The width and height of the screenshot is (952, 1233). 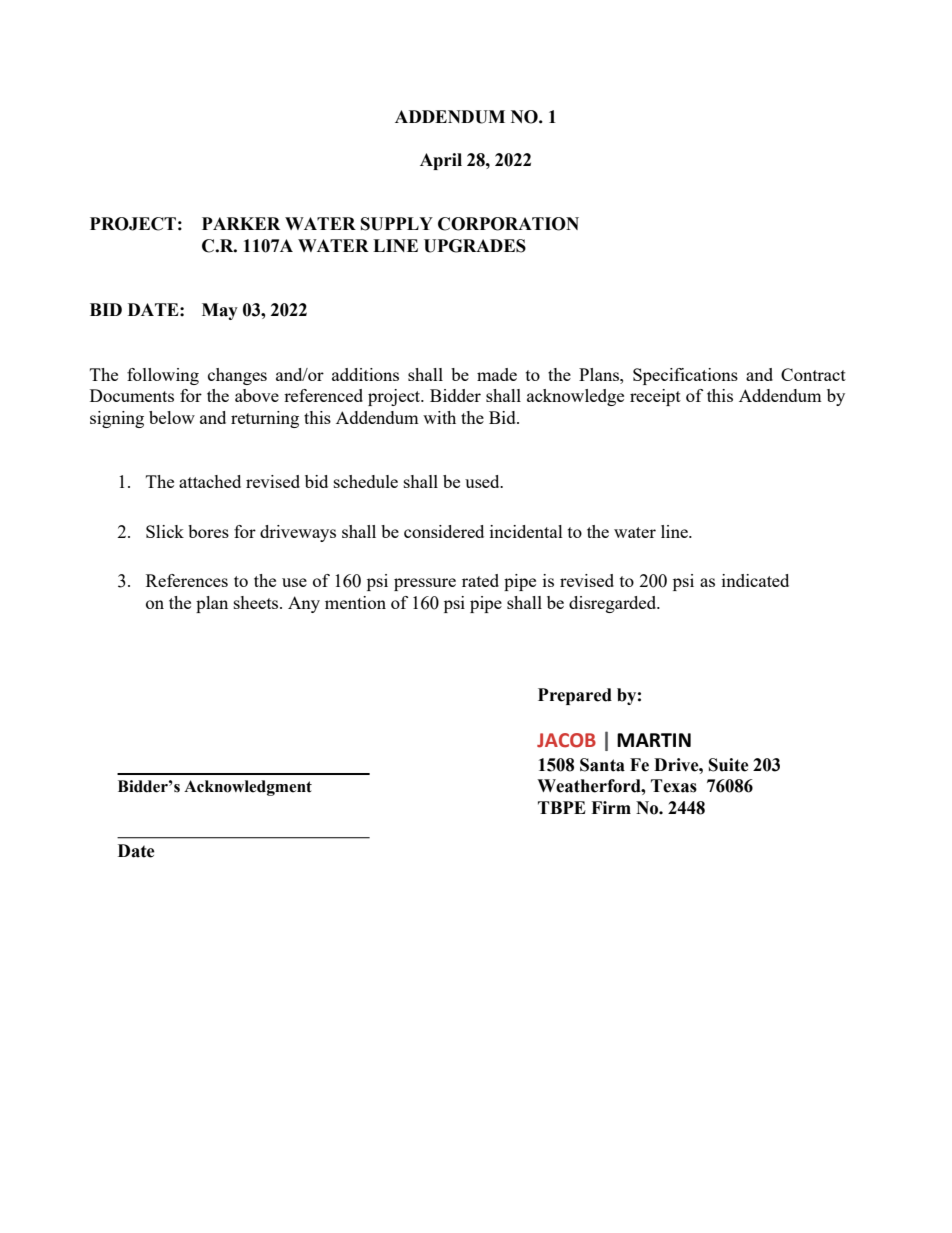 I want to click on April, so click(x=441, y=161).
